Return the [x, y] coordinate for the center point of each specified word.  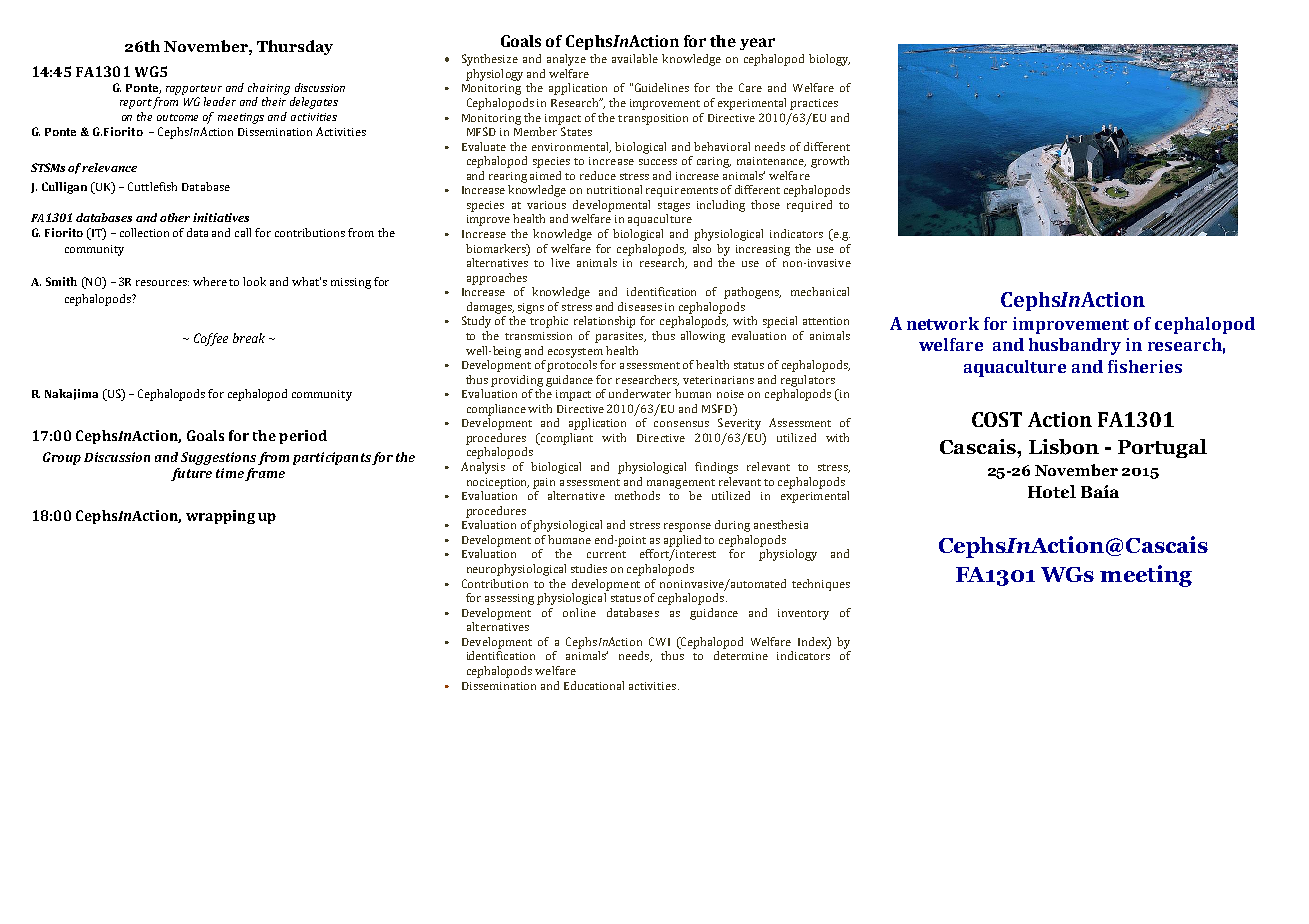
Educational [594, 685]
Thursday [295, 47]
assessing [509, 599]
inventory [803, 614]
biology [829, 60]
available [635, 58]
